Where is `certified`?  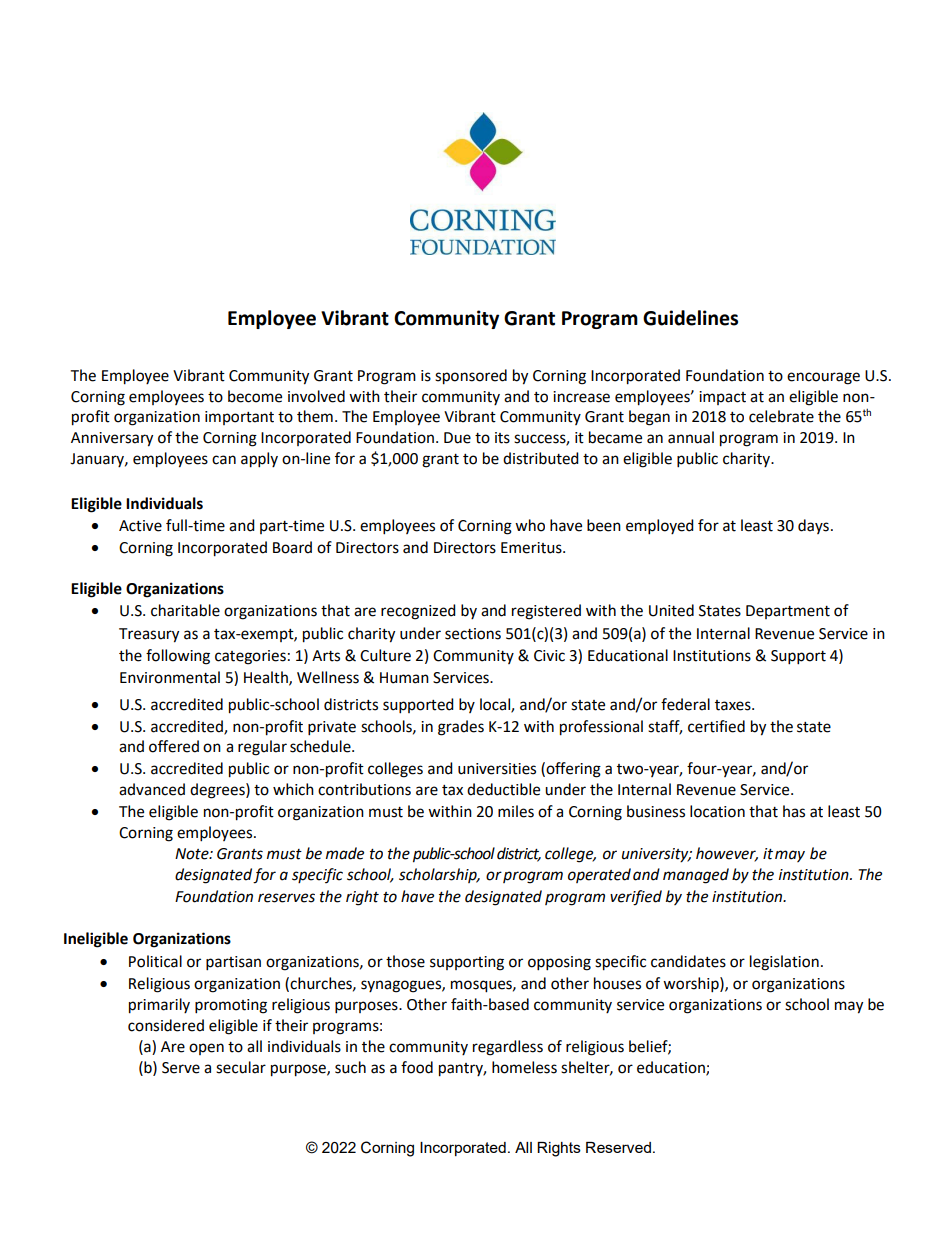
certified is located at coordinates (716, 726).
